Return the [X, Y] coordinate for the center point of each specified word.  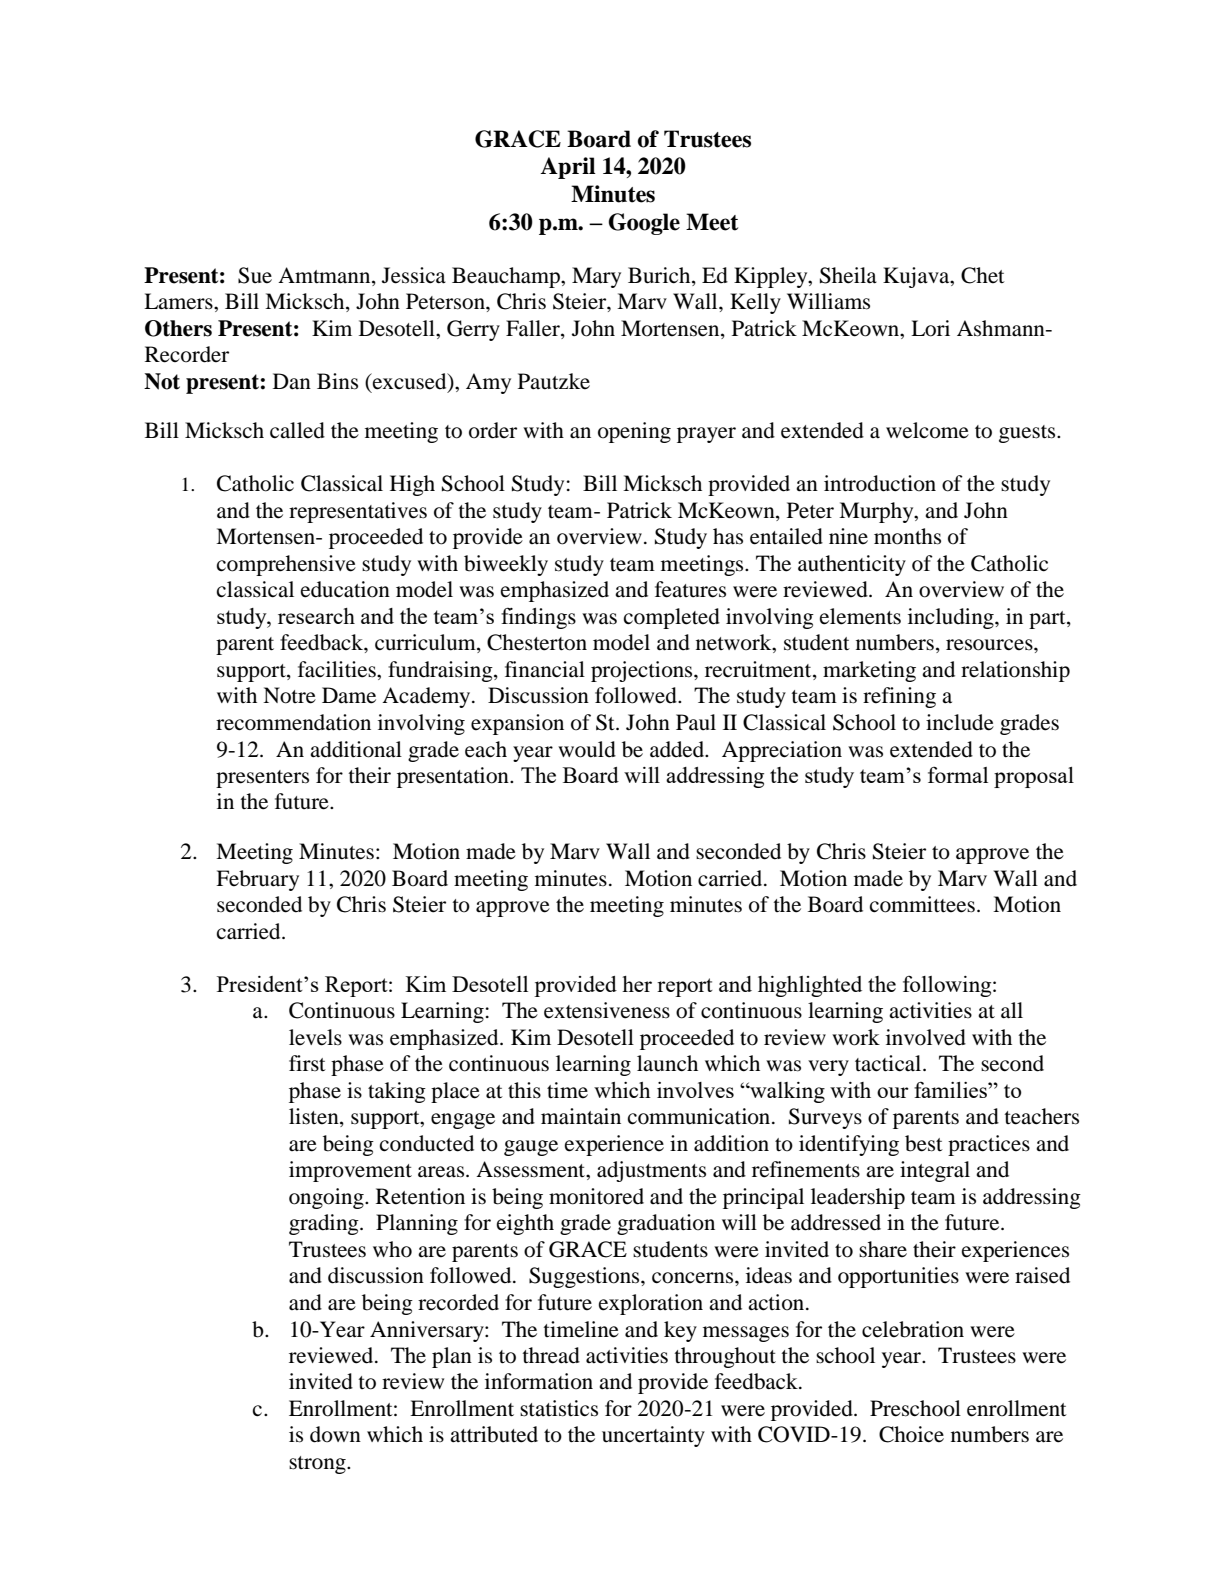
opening [634, 432]
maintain [581, 1116]
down [335, 1434]
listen [315, 1117]
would [587, 749]
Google [644, 224]
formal [958, 775]
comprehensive [286, 565]
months [907, 536]
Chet [983, 275]
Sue [255, 275]
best [924, 1143]
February [257, 880]
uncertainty [653, 1436]
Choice [911, 1434]
